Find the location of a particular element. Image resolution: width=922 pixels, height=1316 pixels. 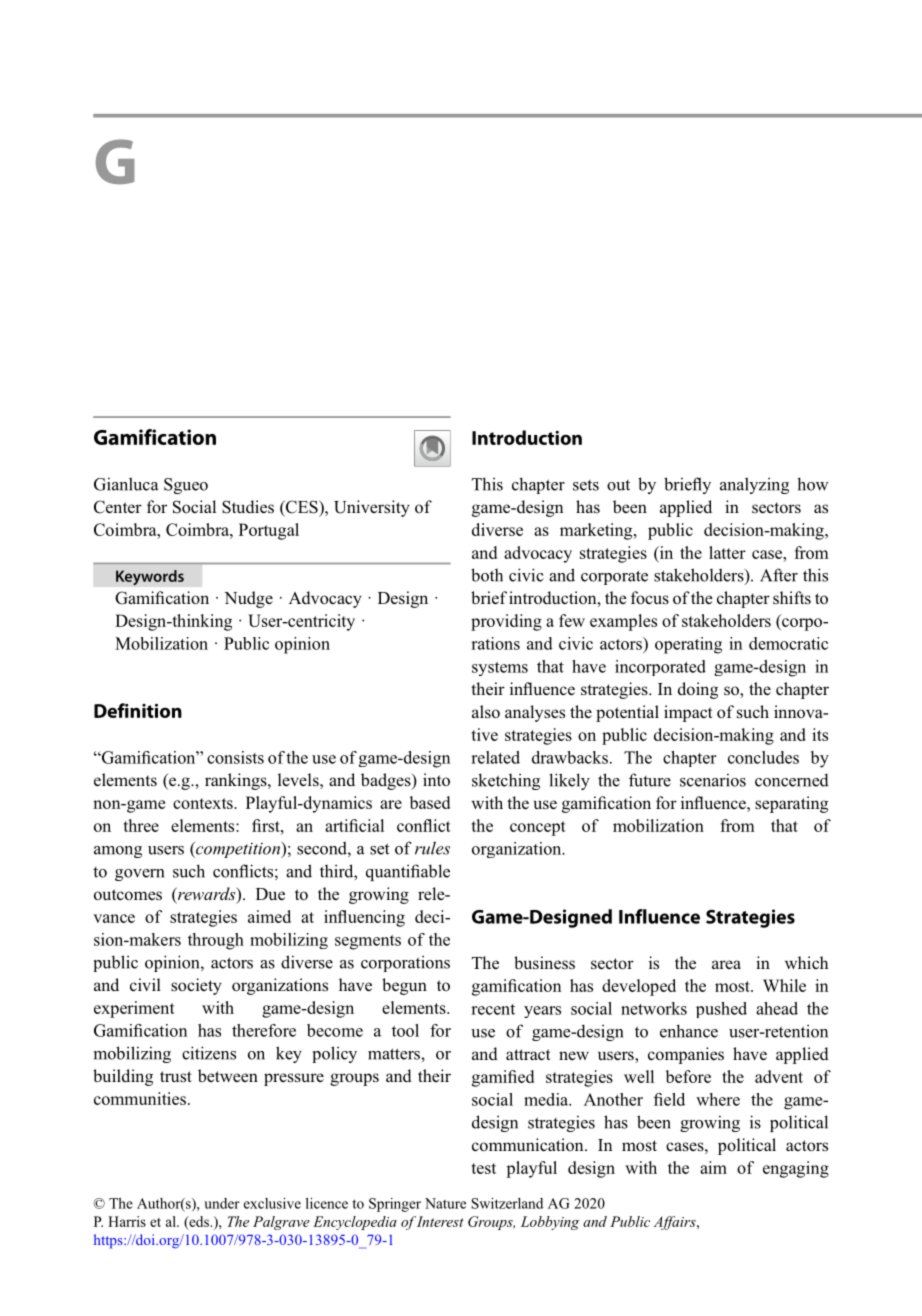

engaging is located at coordinates (796, 1169).
